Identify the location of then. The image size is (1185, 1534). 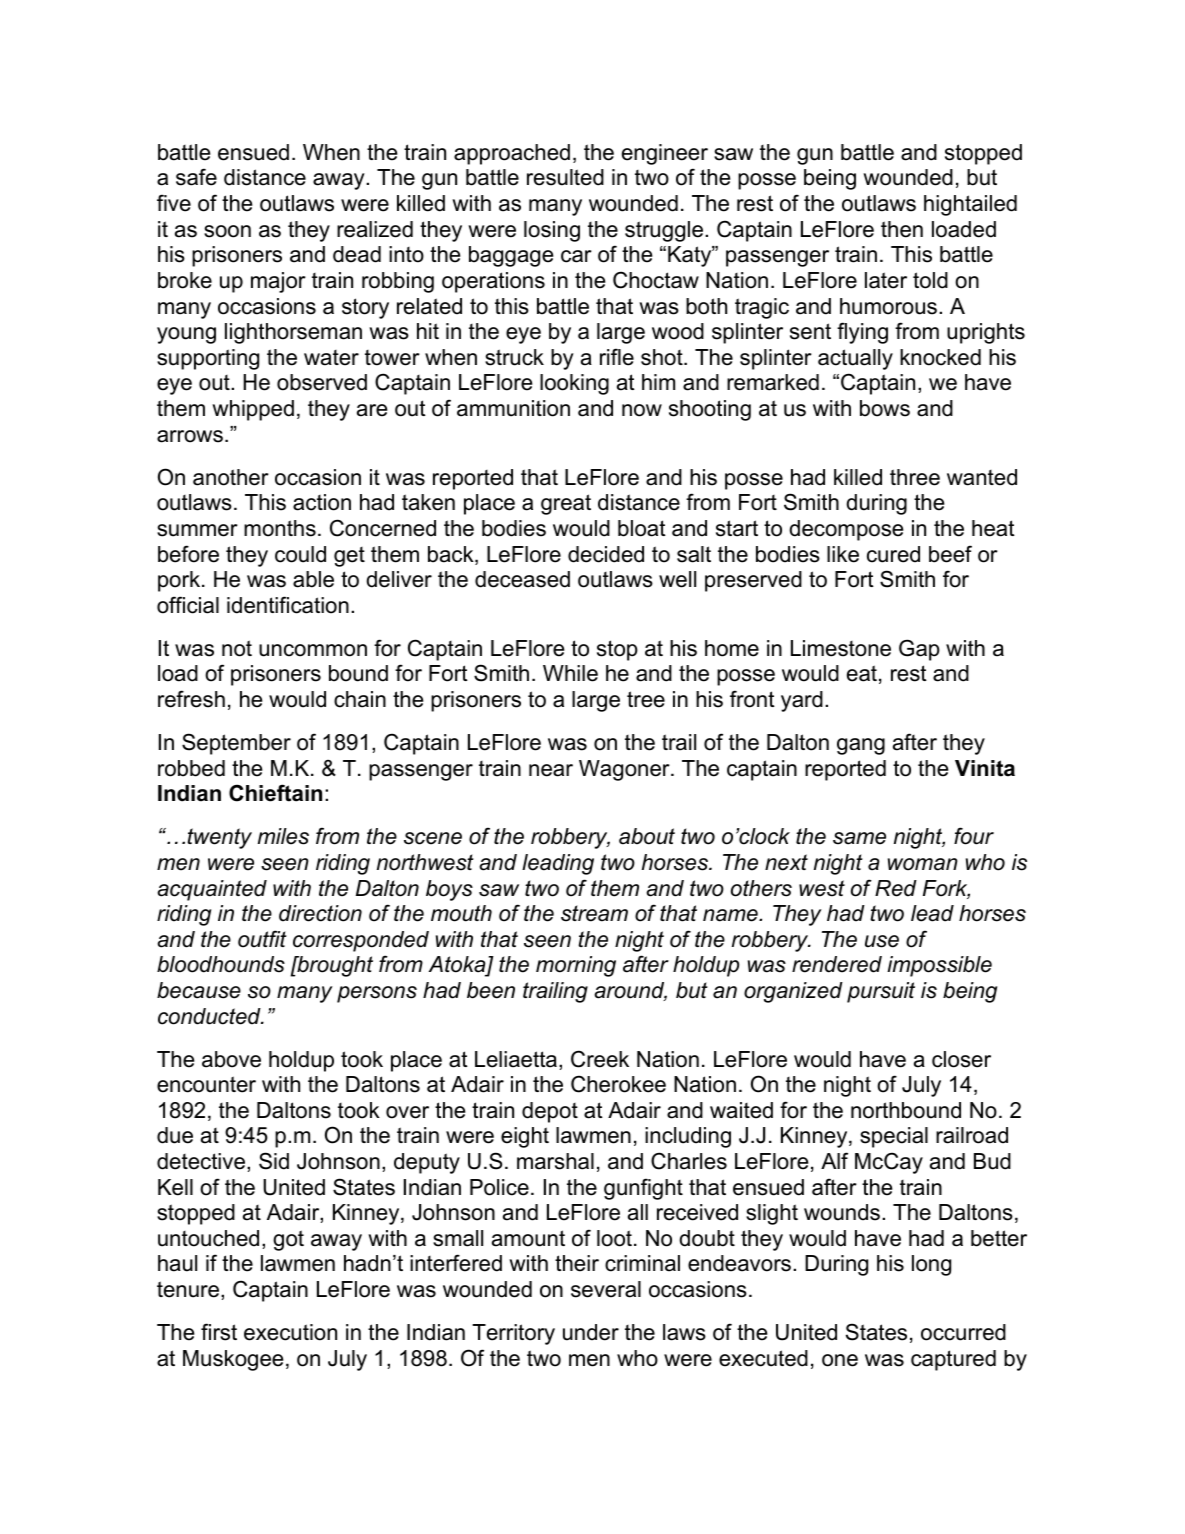
(902, 229).
